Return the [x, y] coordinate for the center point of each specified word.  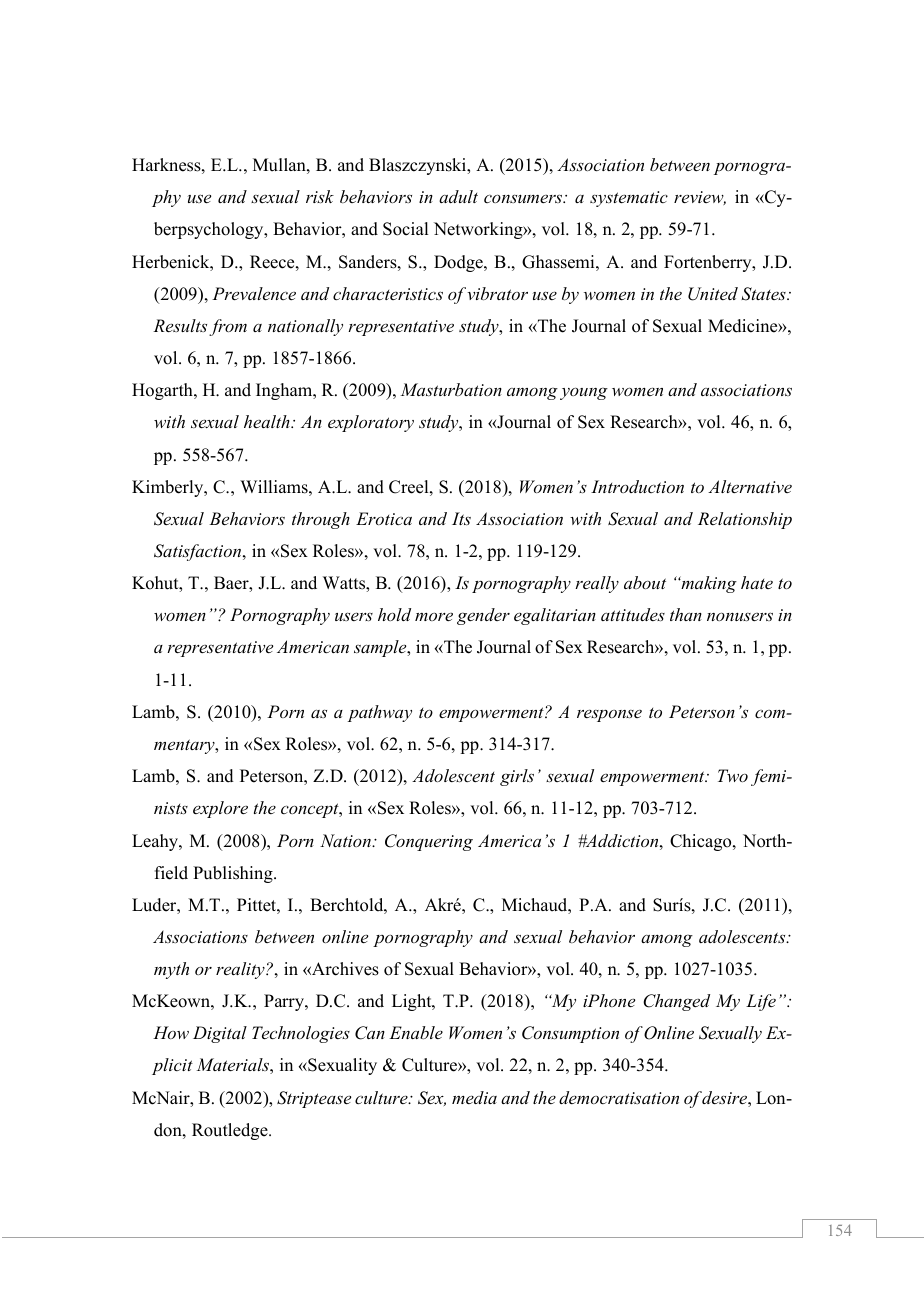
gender [483, 616]
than [686, 614]
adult [458, 196]
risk [320, 196]
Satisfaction [199, 552]
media [474, 1097]
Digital [220, 1034]
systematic [629, 199]
